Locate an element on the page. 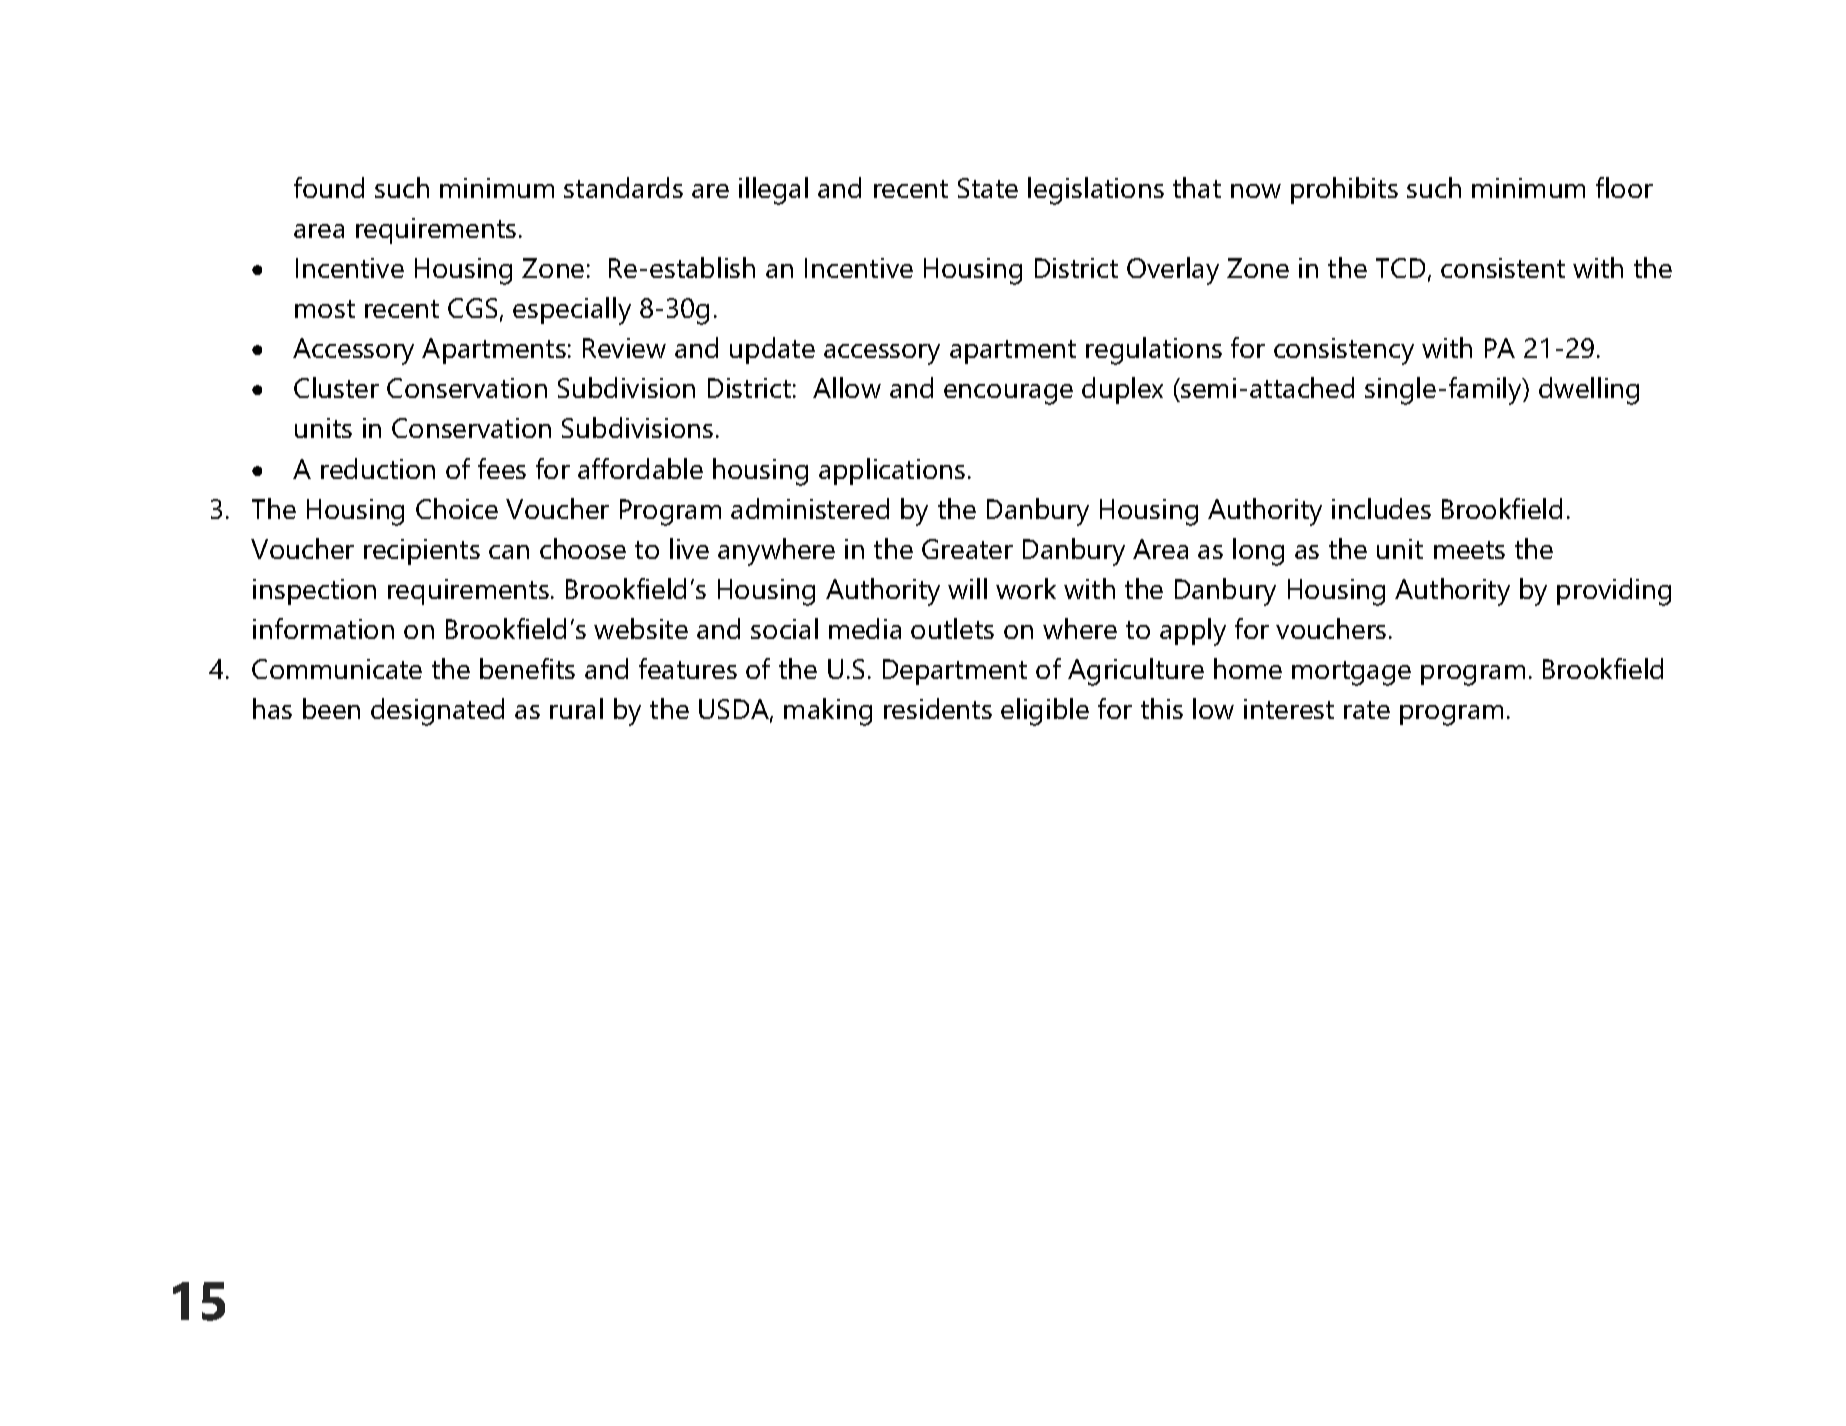 Image resolution: width=1846 pixels, height=1426 pixels. residents is located at coordinates (938, 708).
